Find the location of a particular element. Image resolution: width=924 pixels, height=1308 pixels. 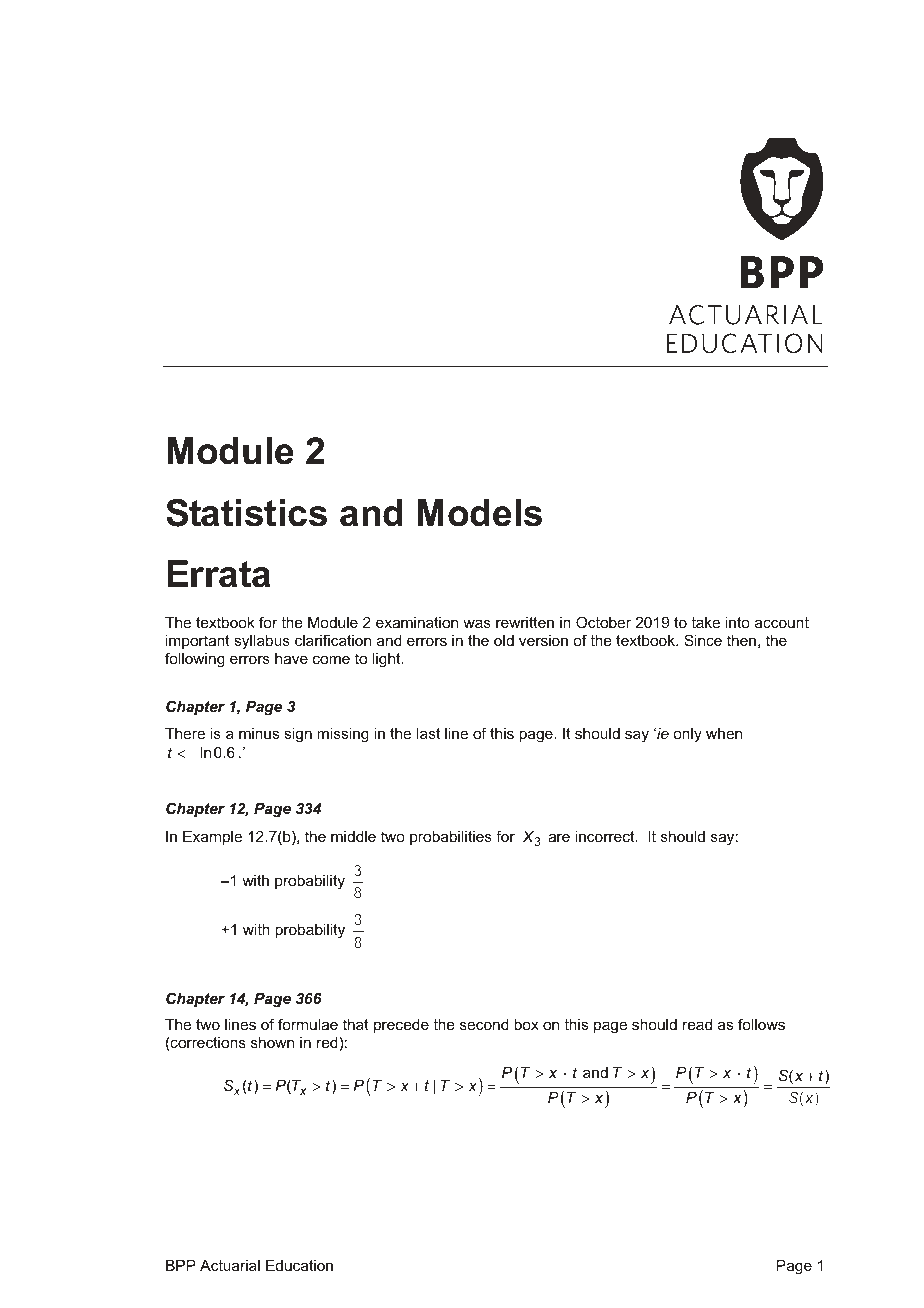

read is located at coordinates (697, 1024).
